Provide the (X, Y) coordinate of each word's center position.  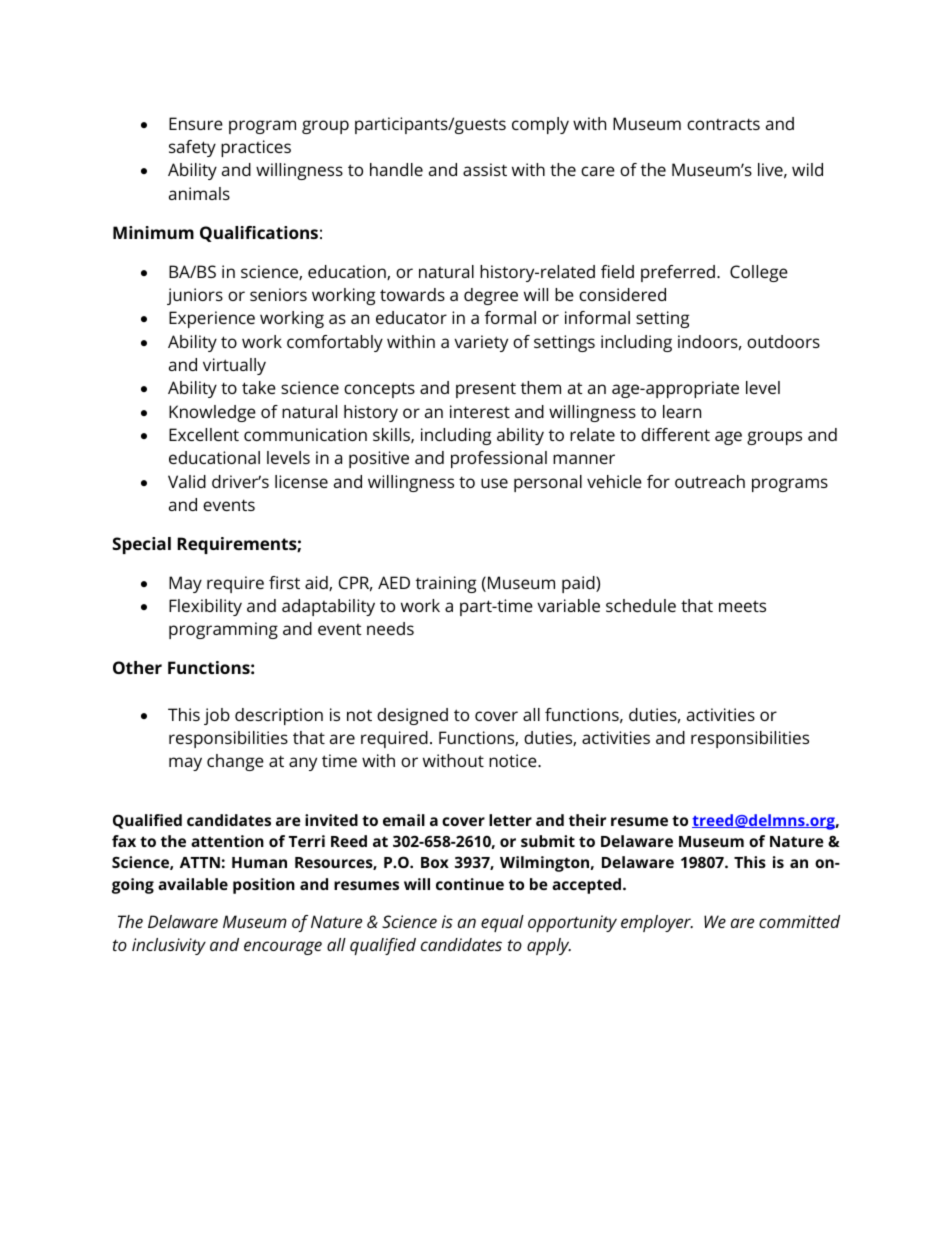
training (446, 584)
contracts (723, 124)
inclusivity (169, 946)
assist (485, 169)
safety (192, 148)
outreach (710, 481)
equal (502, 923)
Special (141, 545)
